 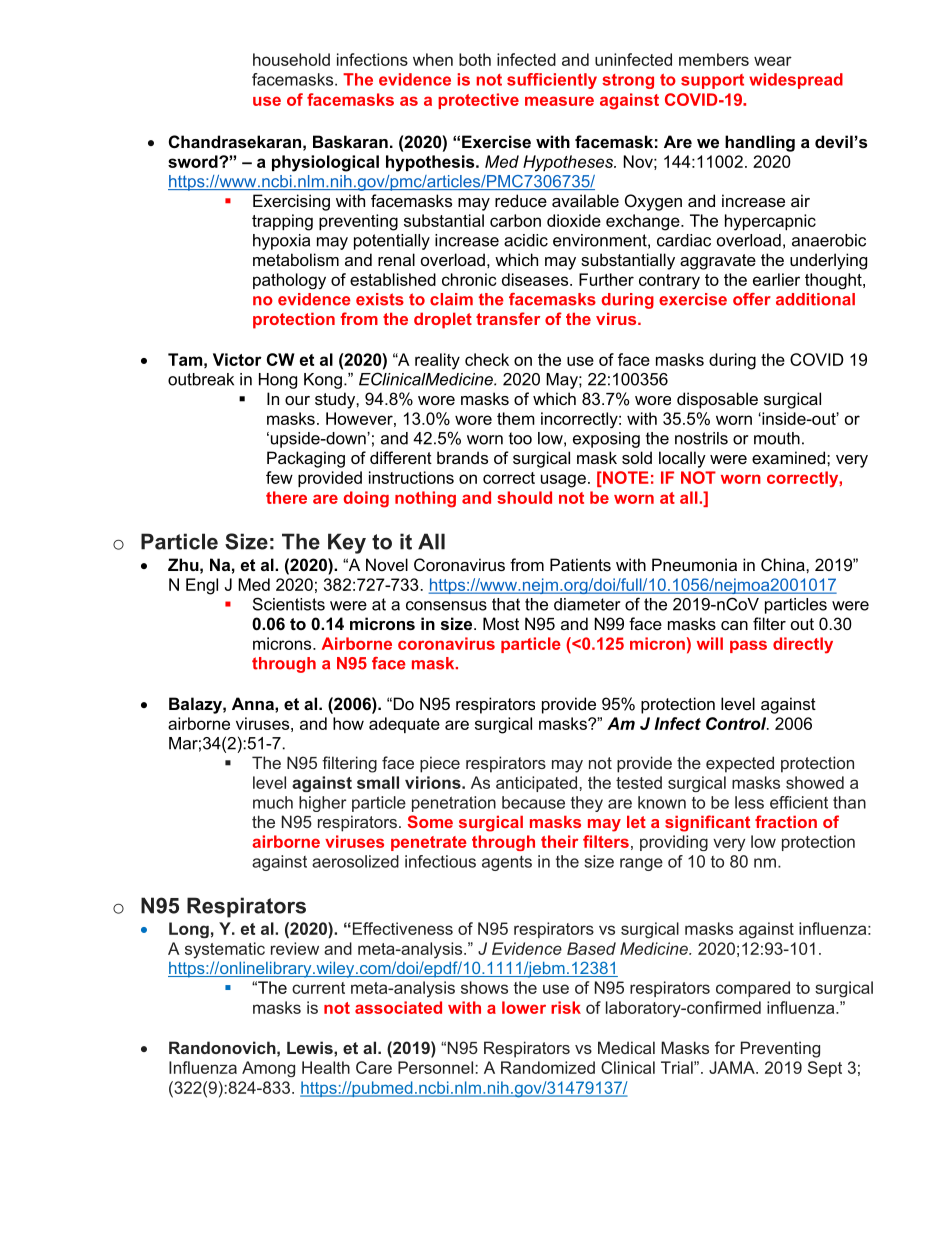 I want to click on sufficiently, so click(x=552, y=81).
